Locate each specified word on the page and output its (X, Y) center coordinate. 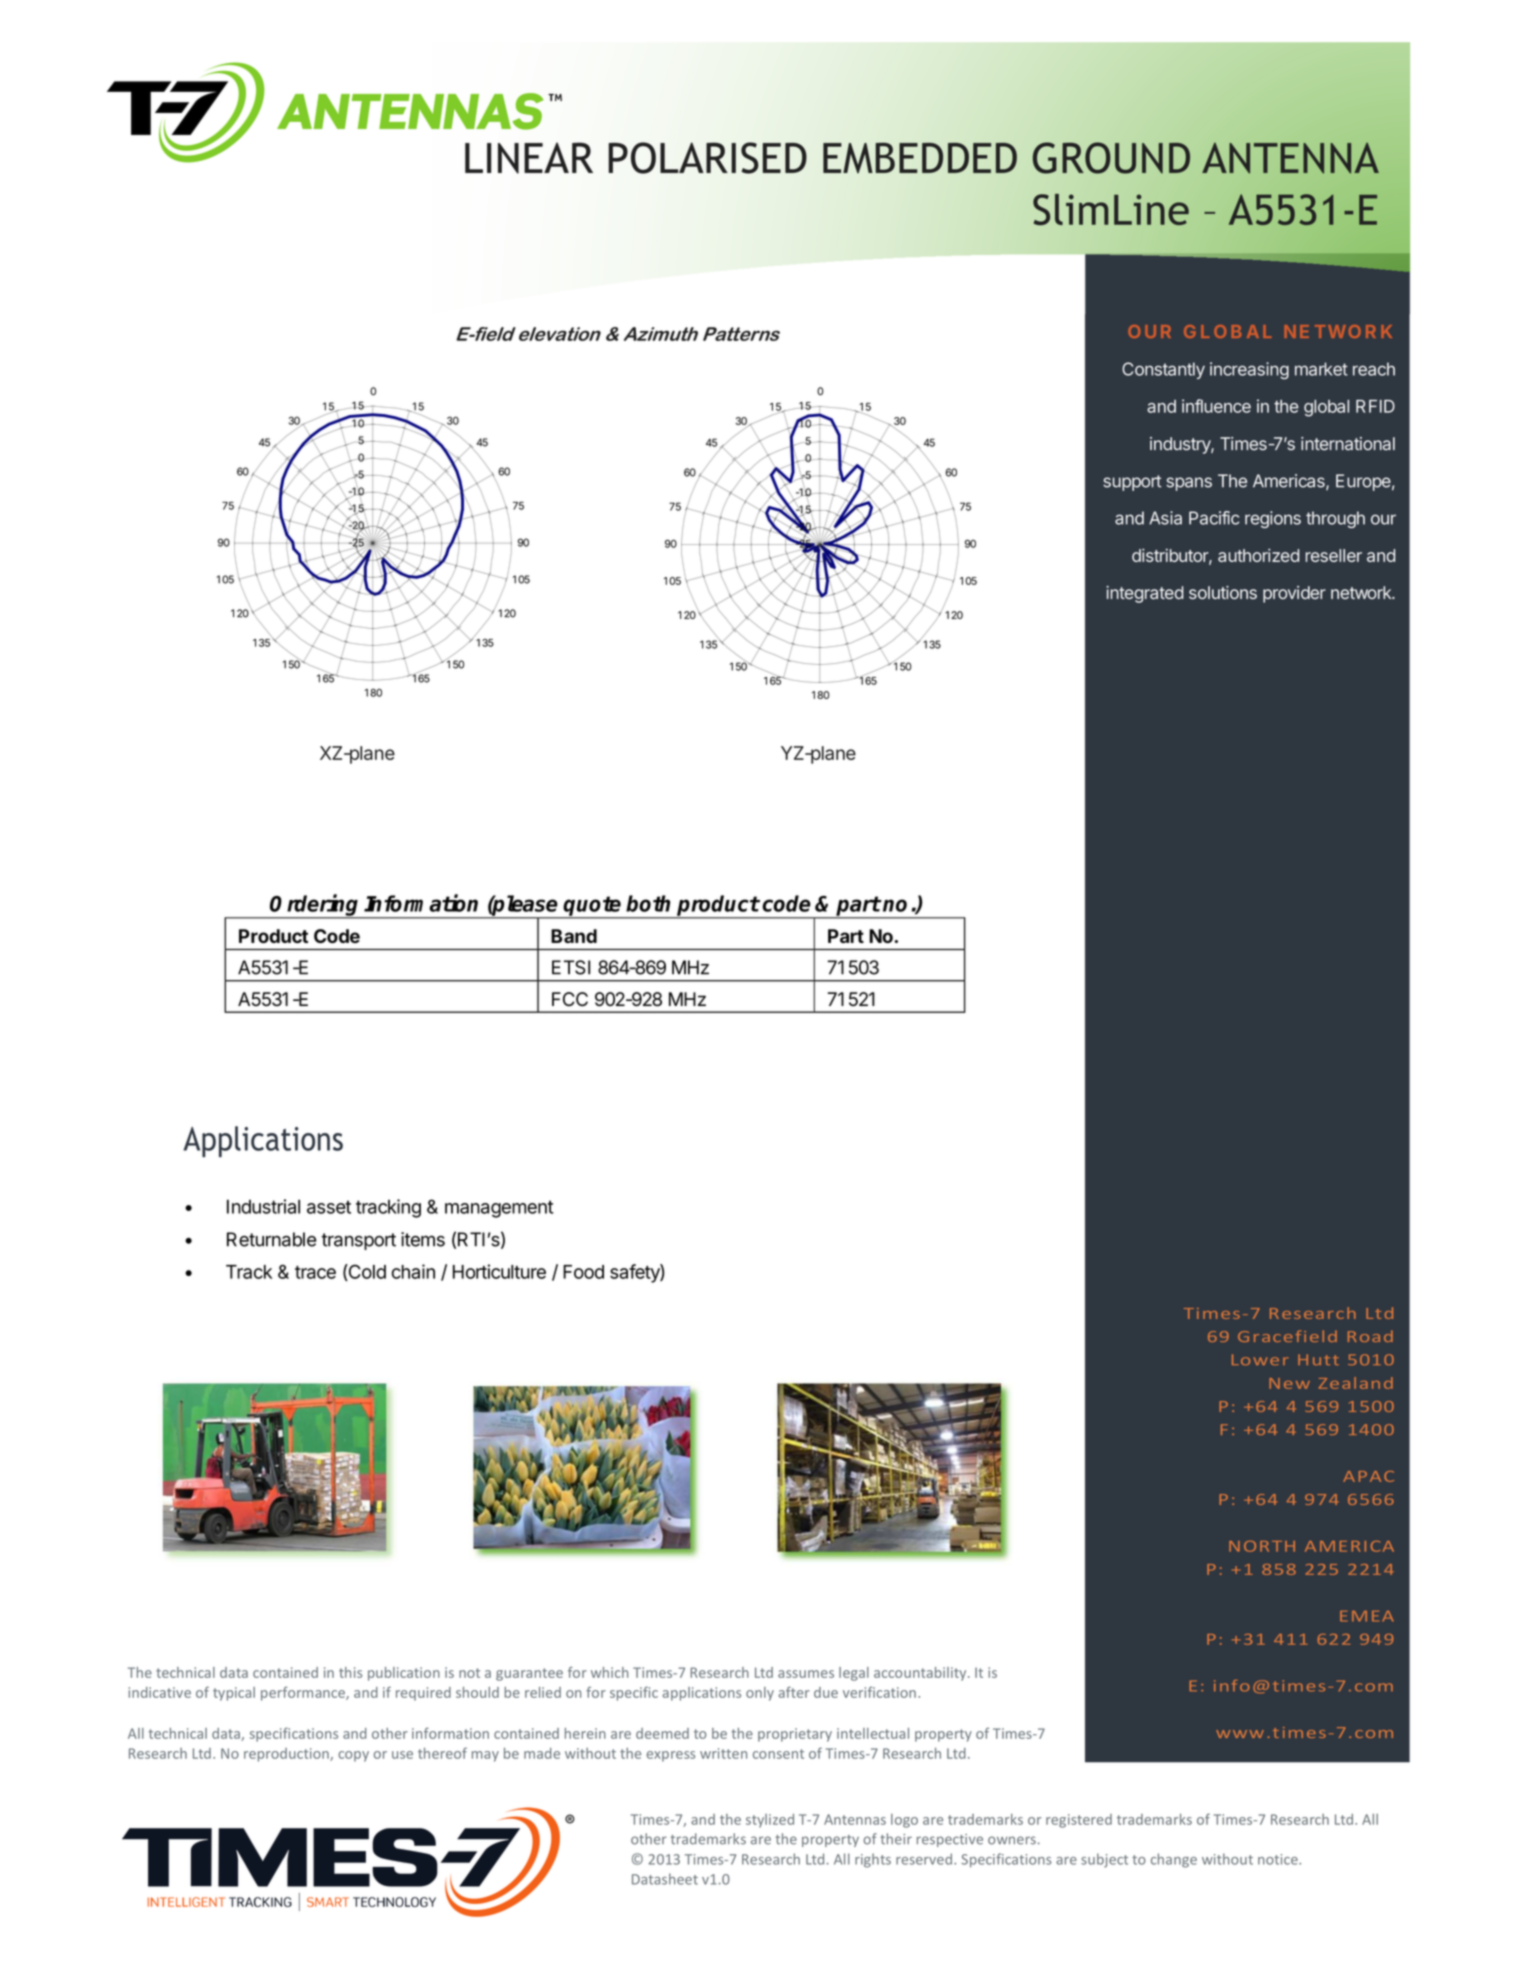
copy (353, 1756)
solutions (1223, 592)
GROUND (1111, 158)
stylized (770, 1821)
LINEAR (529, 158)
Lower (1260, 1360)
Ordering (315, 906)
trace (315, 1272)
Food (583, 1272)
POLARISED (708, 158)
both (648, 903)
